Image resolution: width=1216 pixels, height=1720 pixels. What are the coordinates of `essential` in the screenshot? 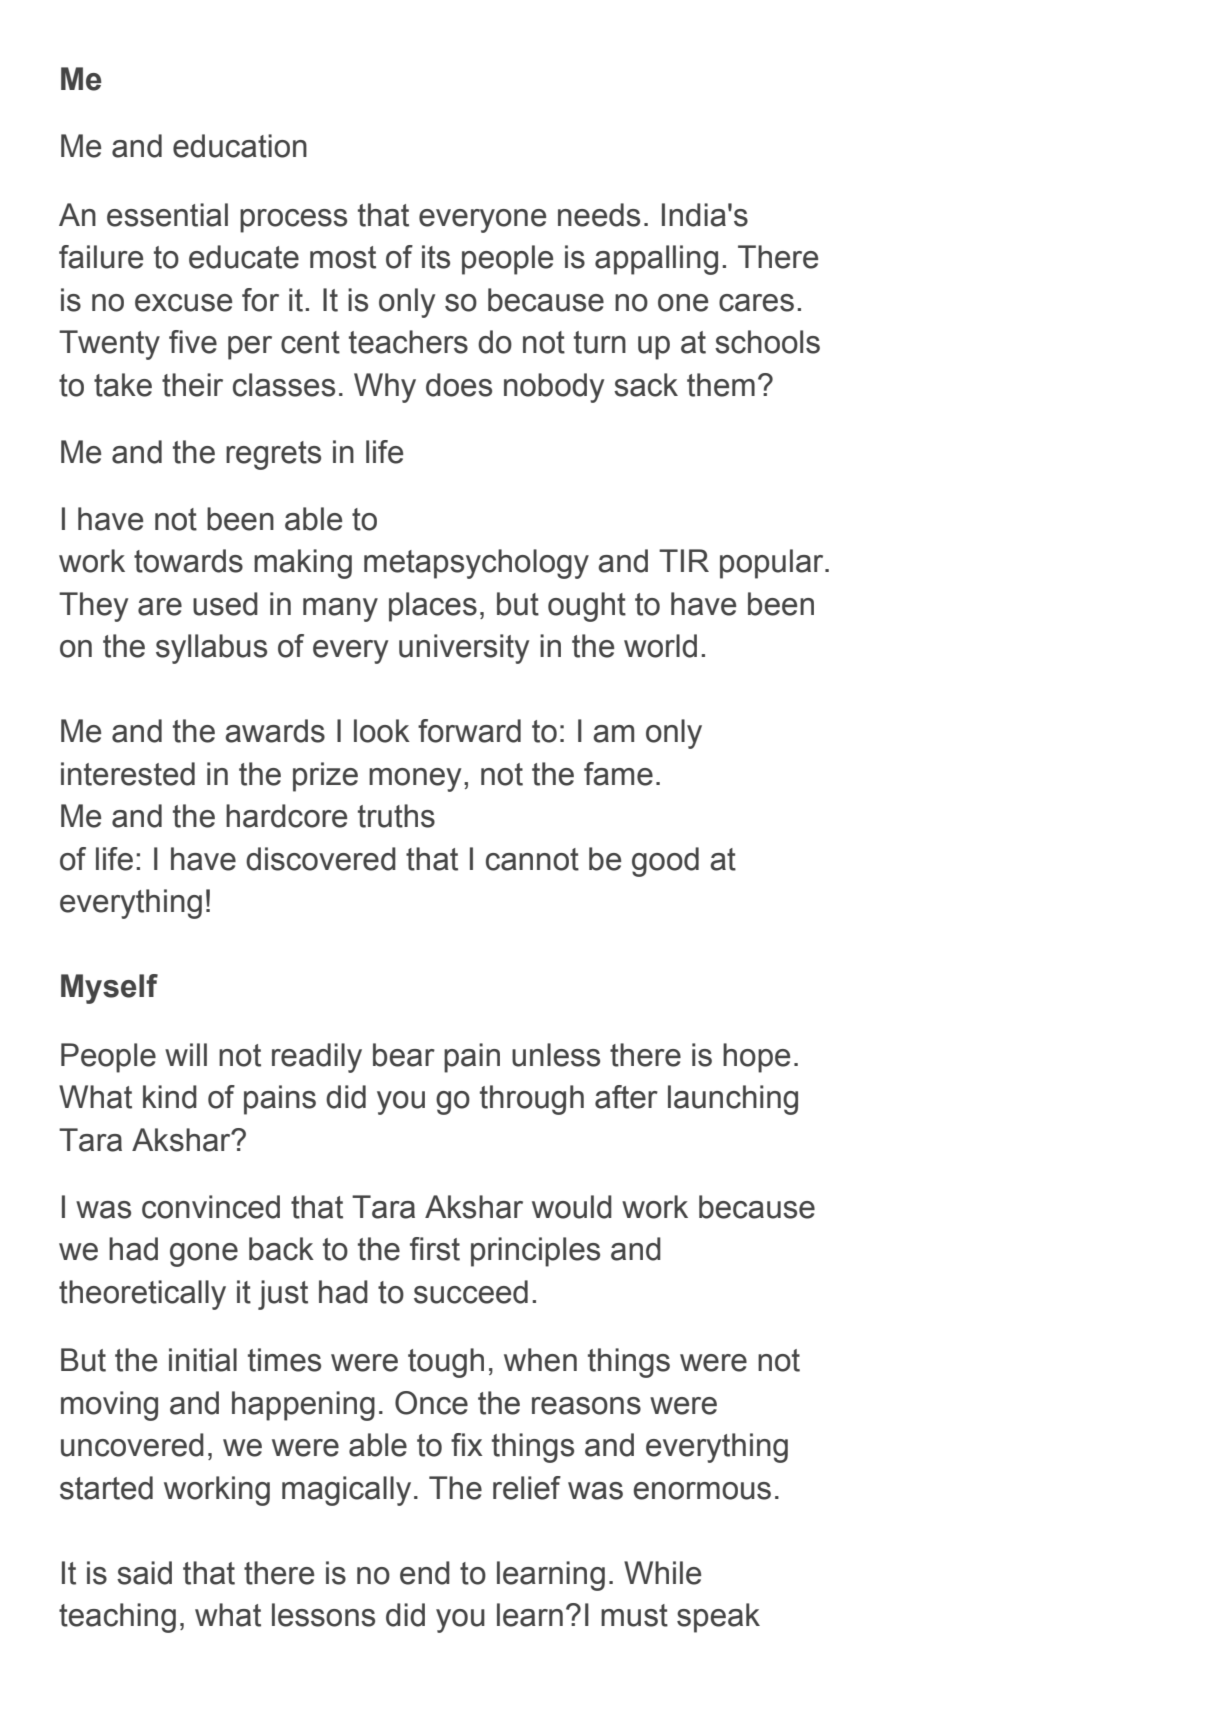 It's located at (167, 215).
